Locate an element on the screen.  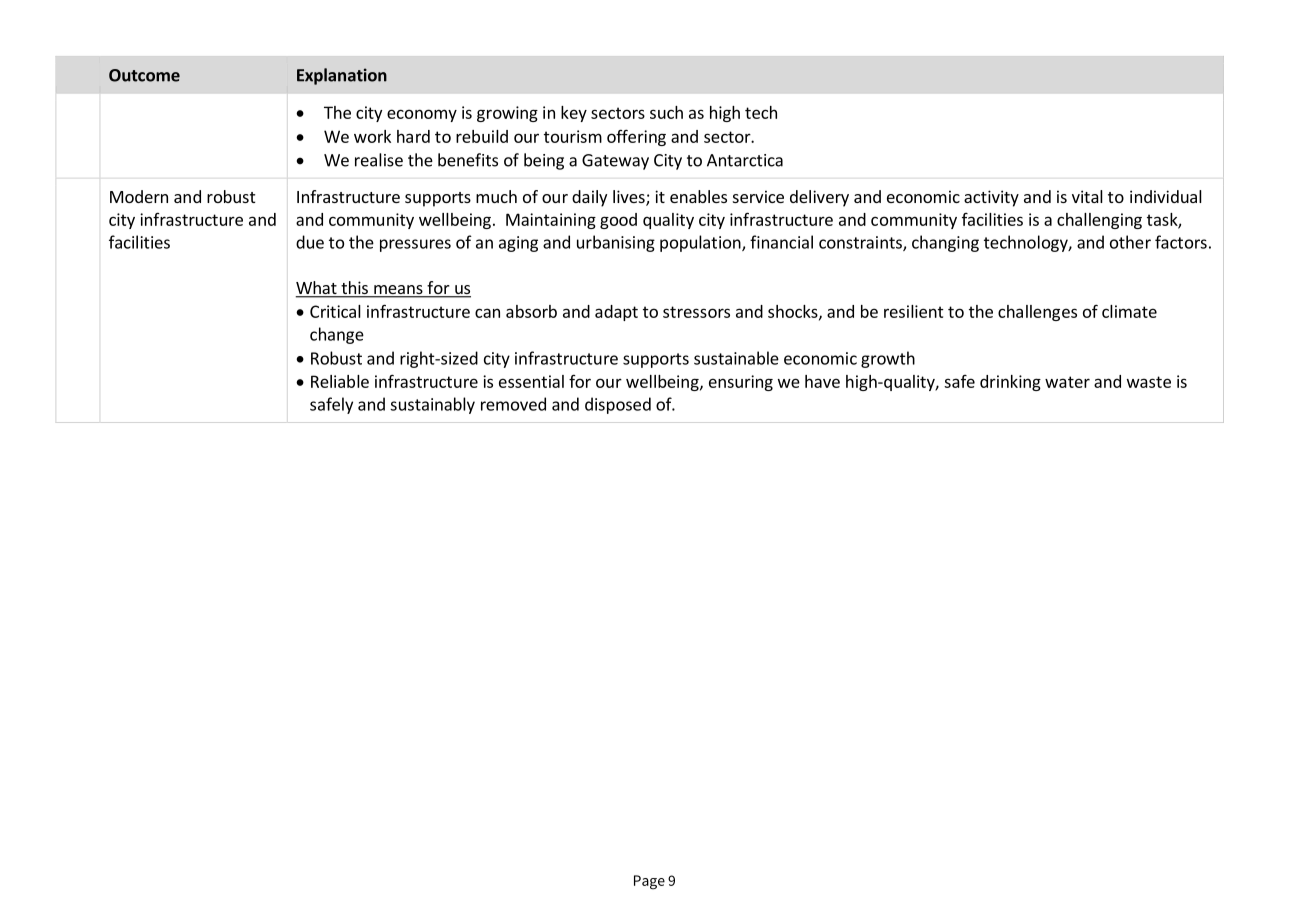
sustainably is located at coordinates (432, 405).
